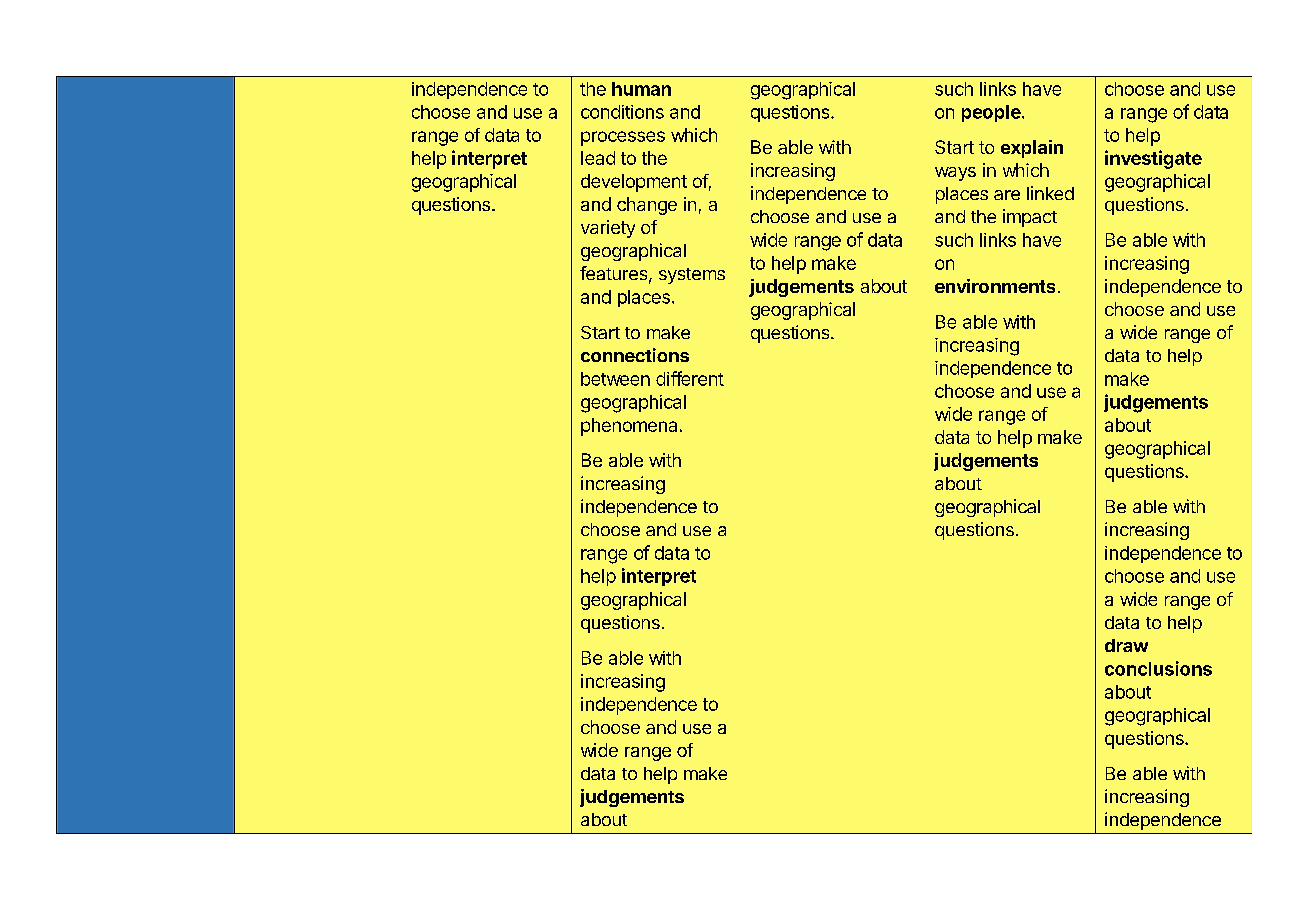  Describe the element at coordinates (1032, 149) in the screenshot. I see `explain` at that location.
